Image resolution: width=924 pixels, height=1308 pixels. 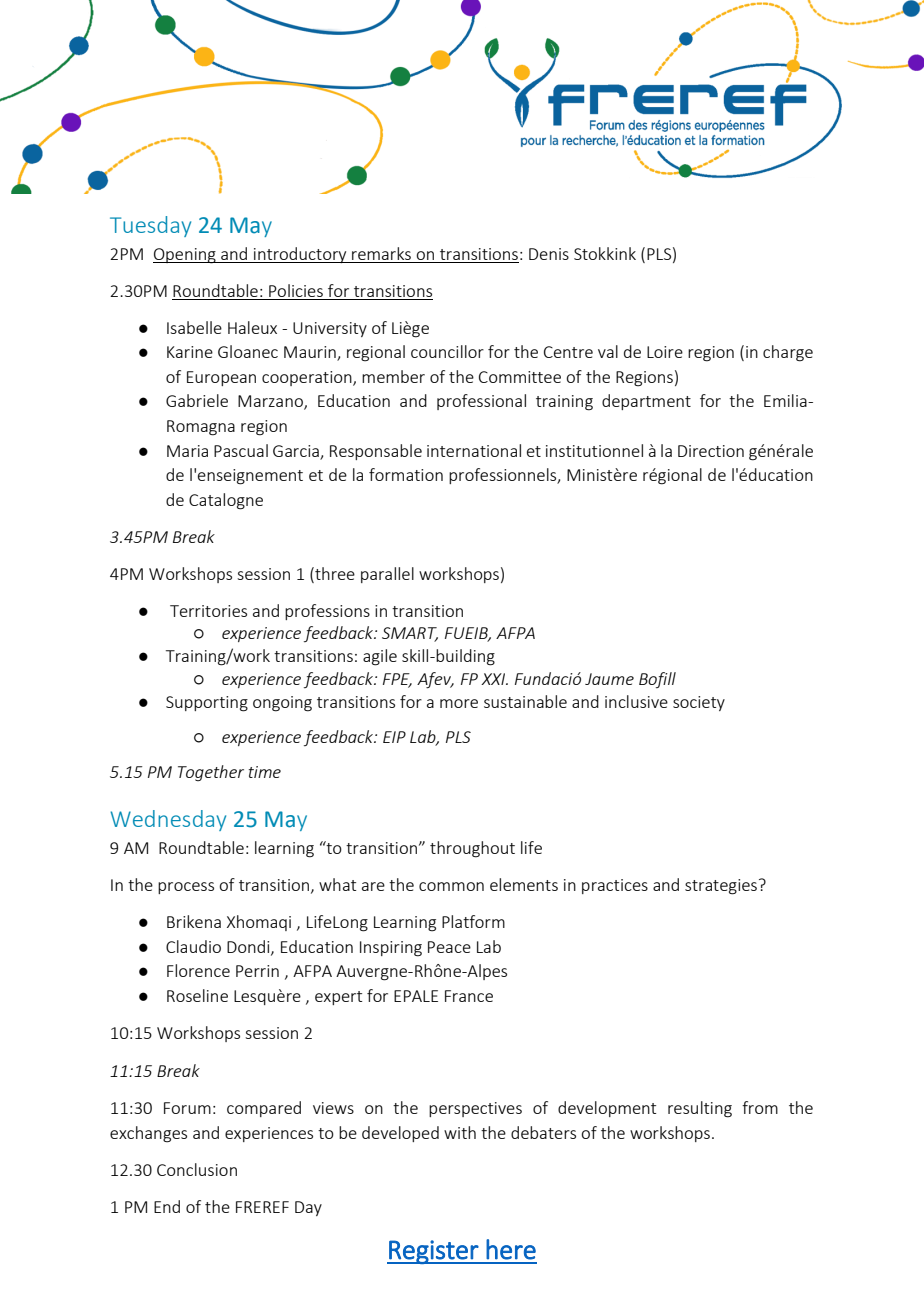 What do you see at coordinates (699, 703) in the screenshot?
I see `society` at bounding box center [699, 703].
